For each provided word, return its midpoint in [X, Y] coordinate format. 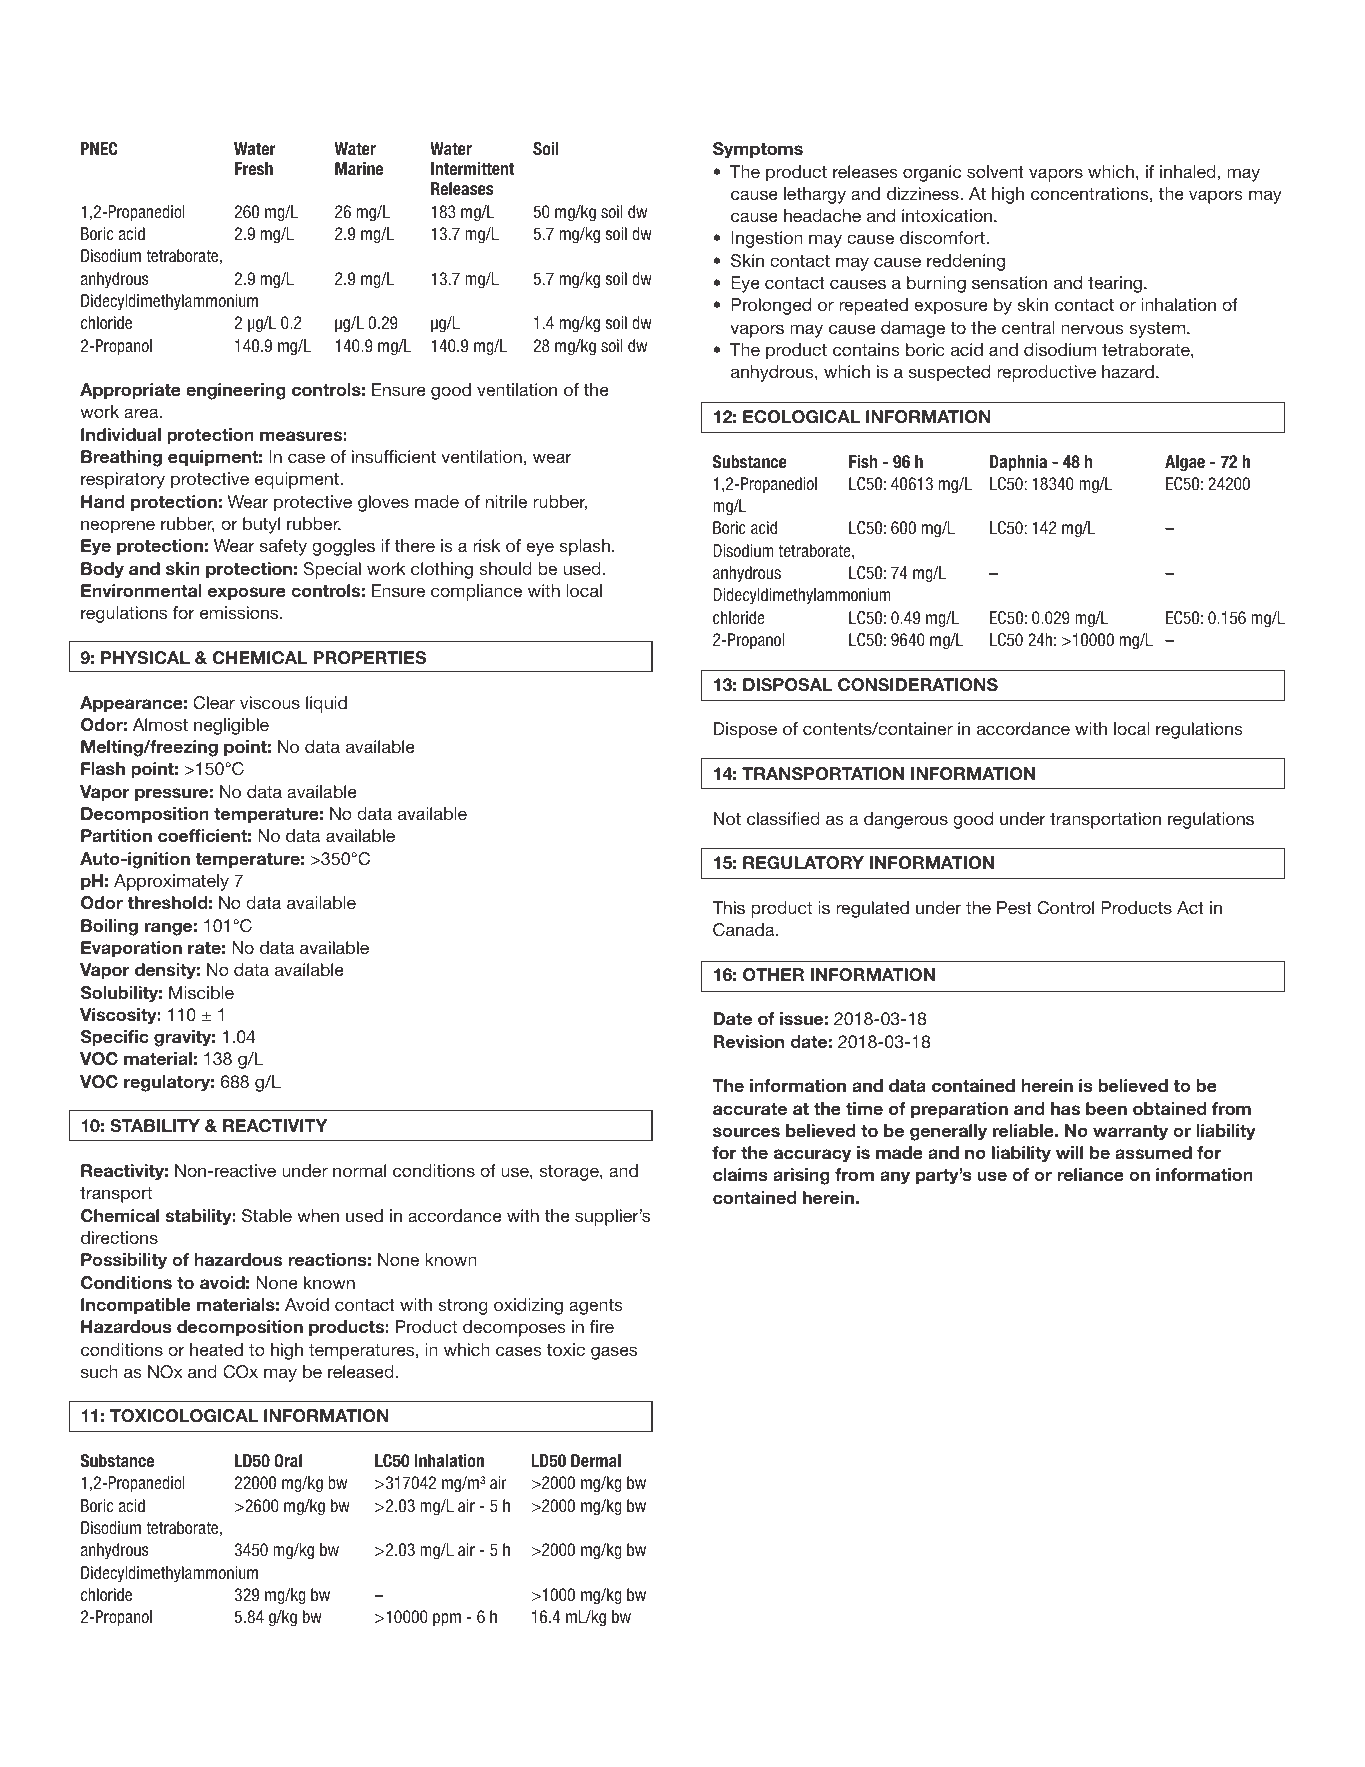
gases [614, 1353]
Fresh [254, 168]
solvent [995, 171]
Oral [288, 1460]
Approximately [171, 882]
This [728, 907]
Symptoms [758, 150]
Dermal [596, 1460]
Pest [1014, 907]
